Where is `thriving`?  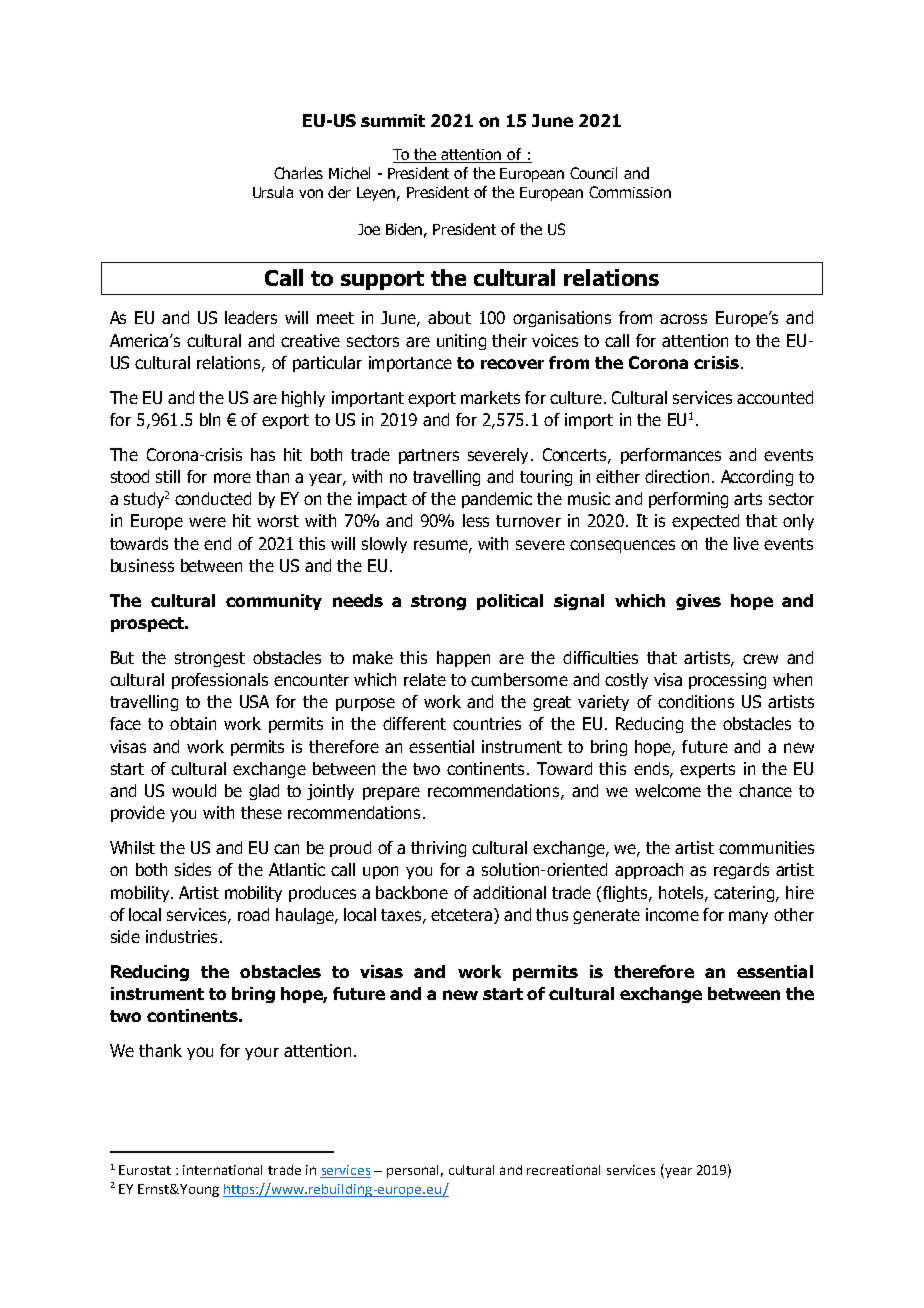 thriving is located at coordinates (438, 849).
